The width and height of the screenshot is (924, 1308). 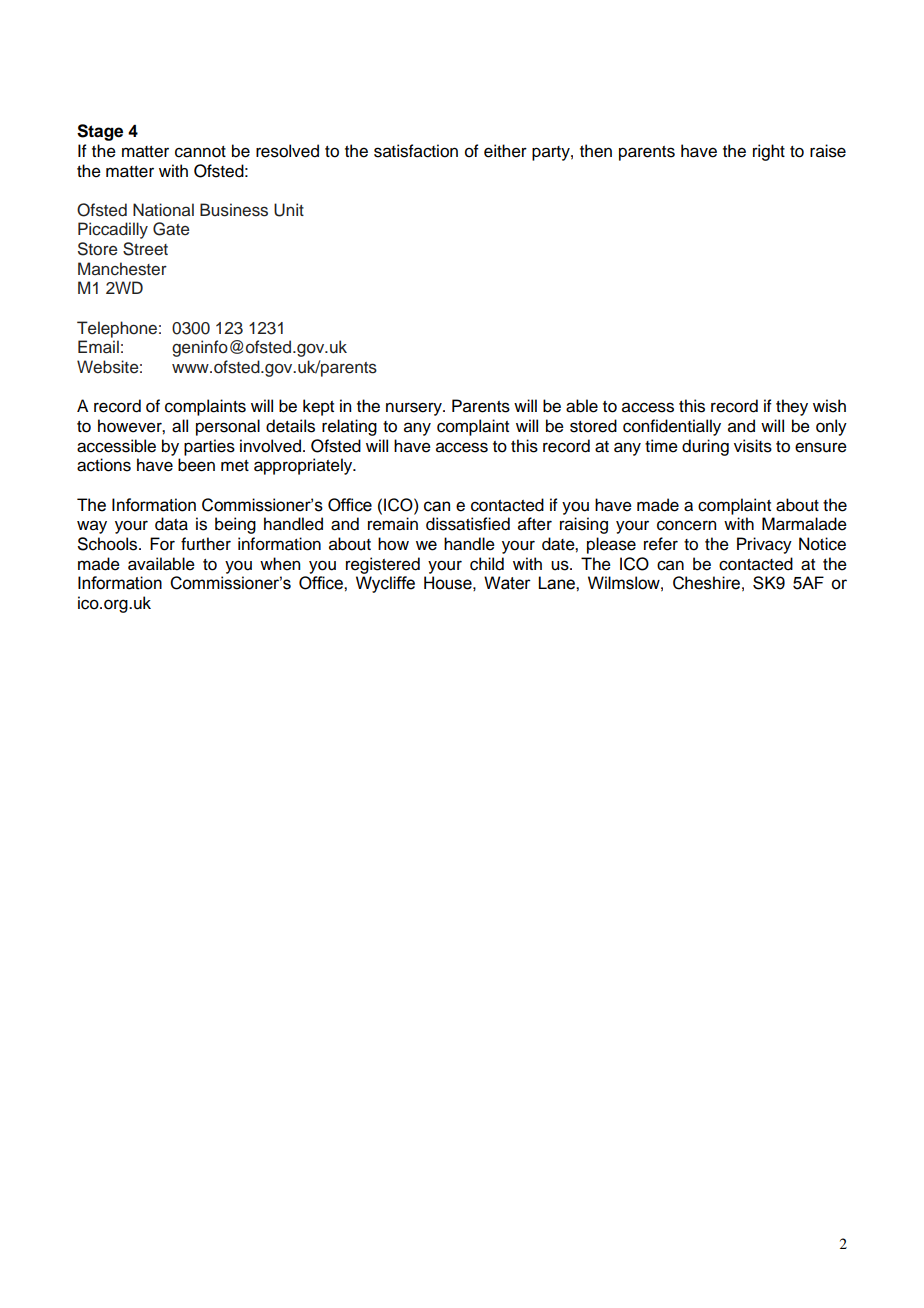 I want to click on Manchester, so click(x=122, y=269).
